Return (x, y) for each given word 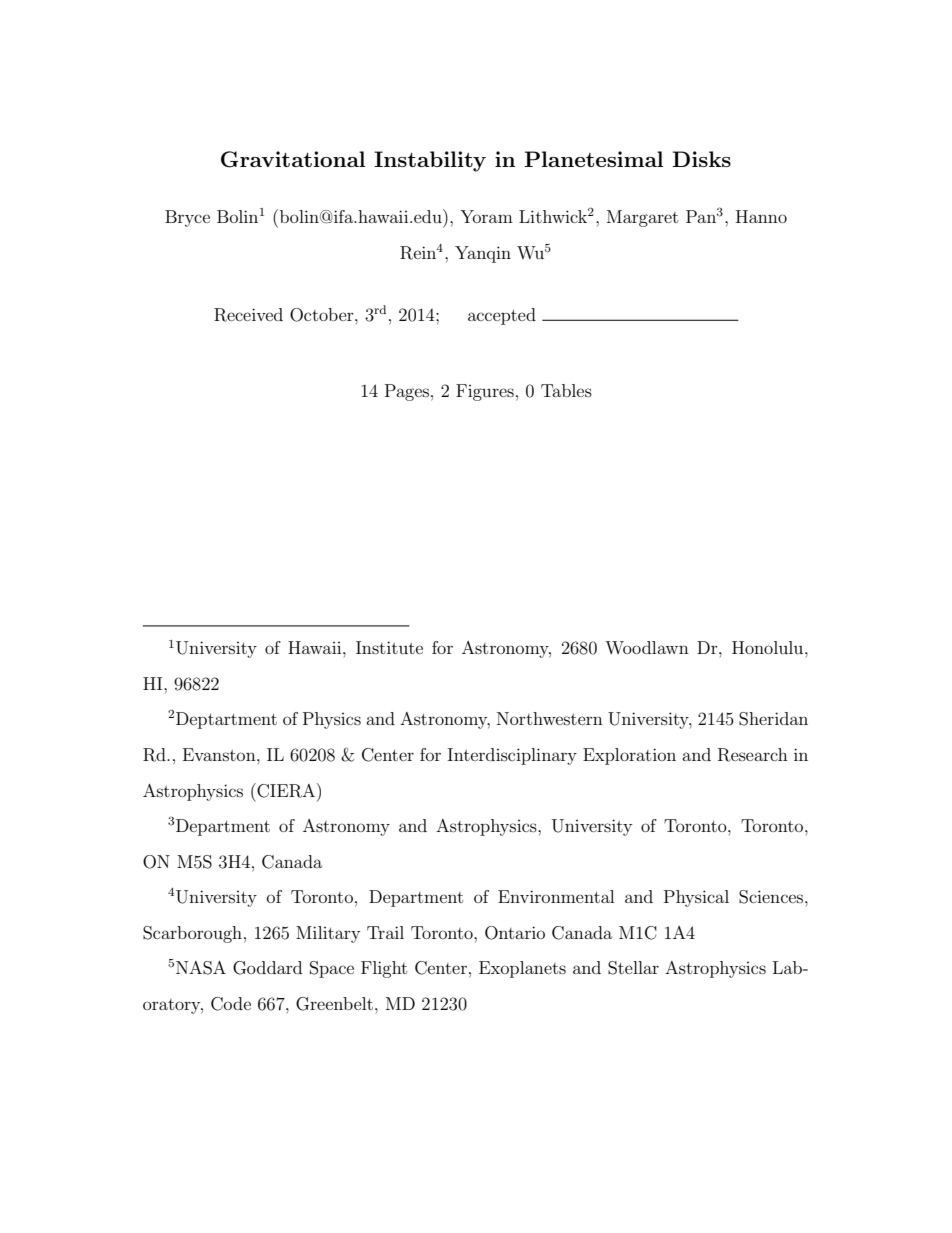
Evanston (220, 754)
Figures (485, 392)
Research (753, 755)
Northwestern (550, 718)
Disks (701, 159)
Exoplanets (522, 969)
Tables (566, 390)
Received (248, 315)
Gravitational (293, 159)
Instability (430, 161)
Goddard (267, 968)
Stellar (633, 968)
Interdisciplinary (512, 756)
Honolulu (769, 647)
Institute (389, 647)
